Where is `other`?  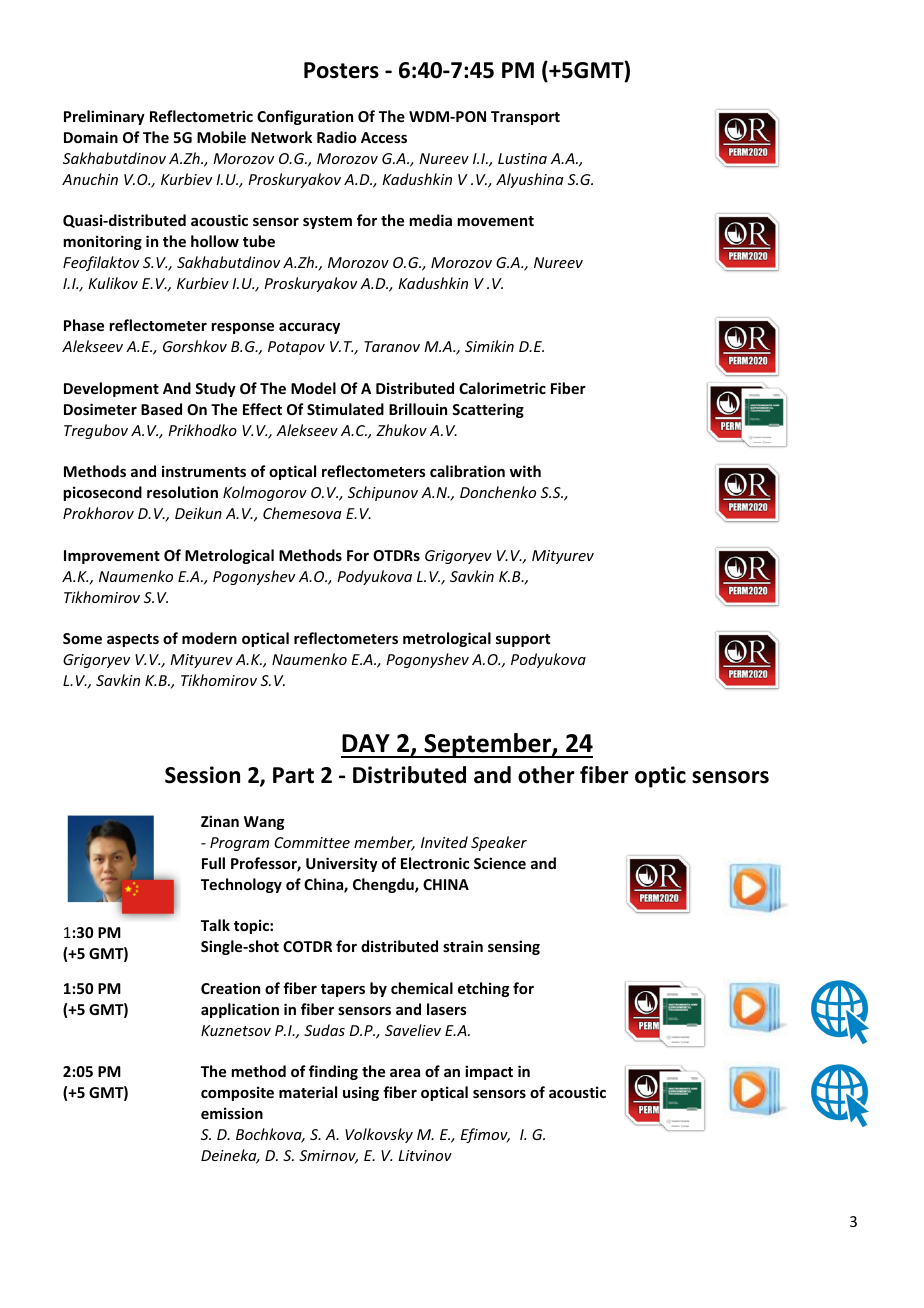
other is located at coordinates (546, 775).
